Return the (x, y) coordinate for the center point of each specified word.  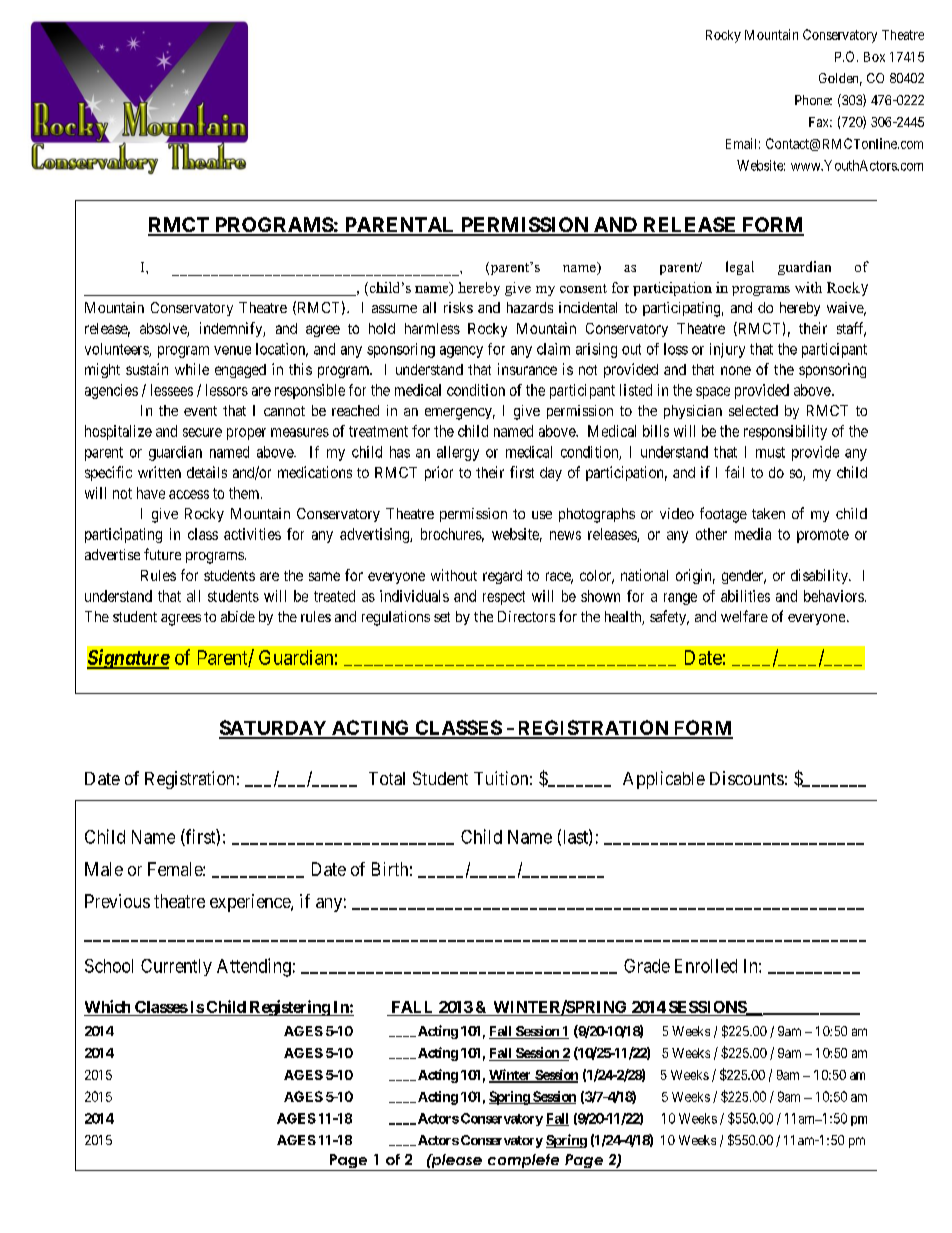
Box (874, 57)
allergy (458, 453)
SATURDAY (274, 729)
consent (583, 288)
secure (202, 432)
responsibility (785, 432)
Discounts (747, 778)
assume (394, 309)
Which (107, 1006)
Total (387, 778)
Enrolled (706, 966)
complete (523, 1162)
